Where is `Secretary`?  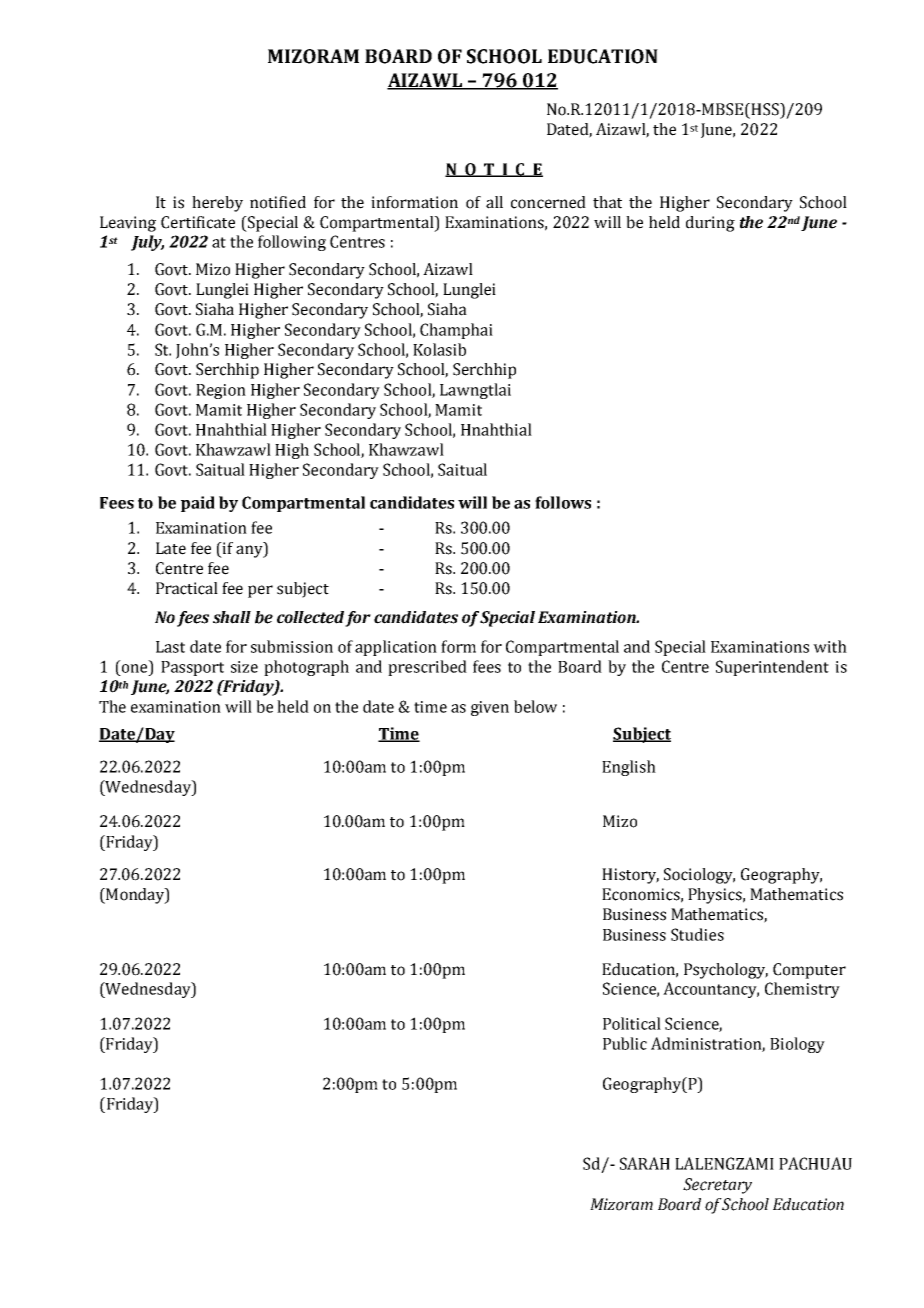 Secretary is located at coordinates (717, 1186).
